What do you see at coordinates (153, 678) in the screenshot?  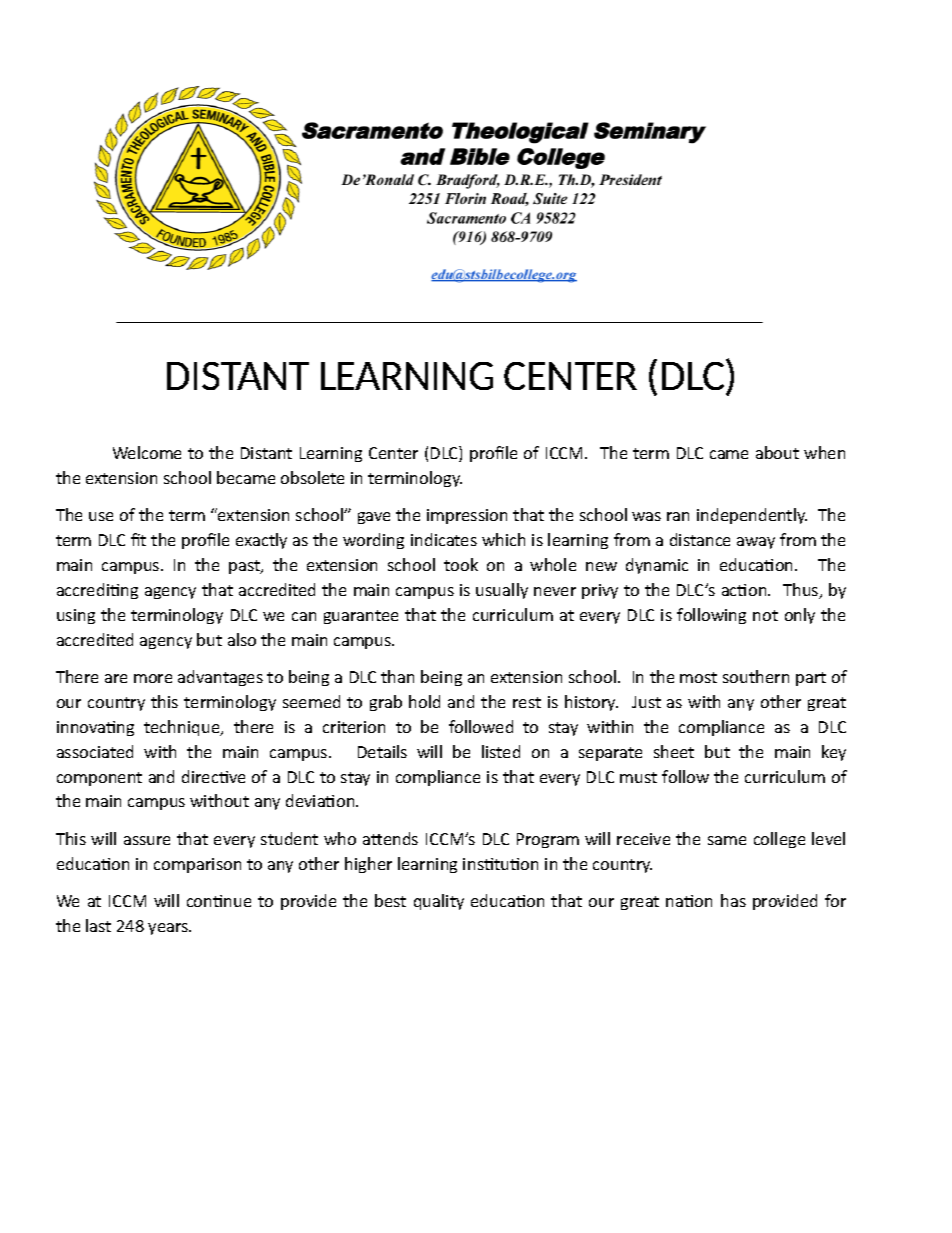 I see `more` at bounding box center [153, 678].
